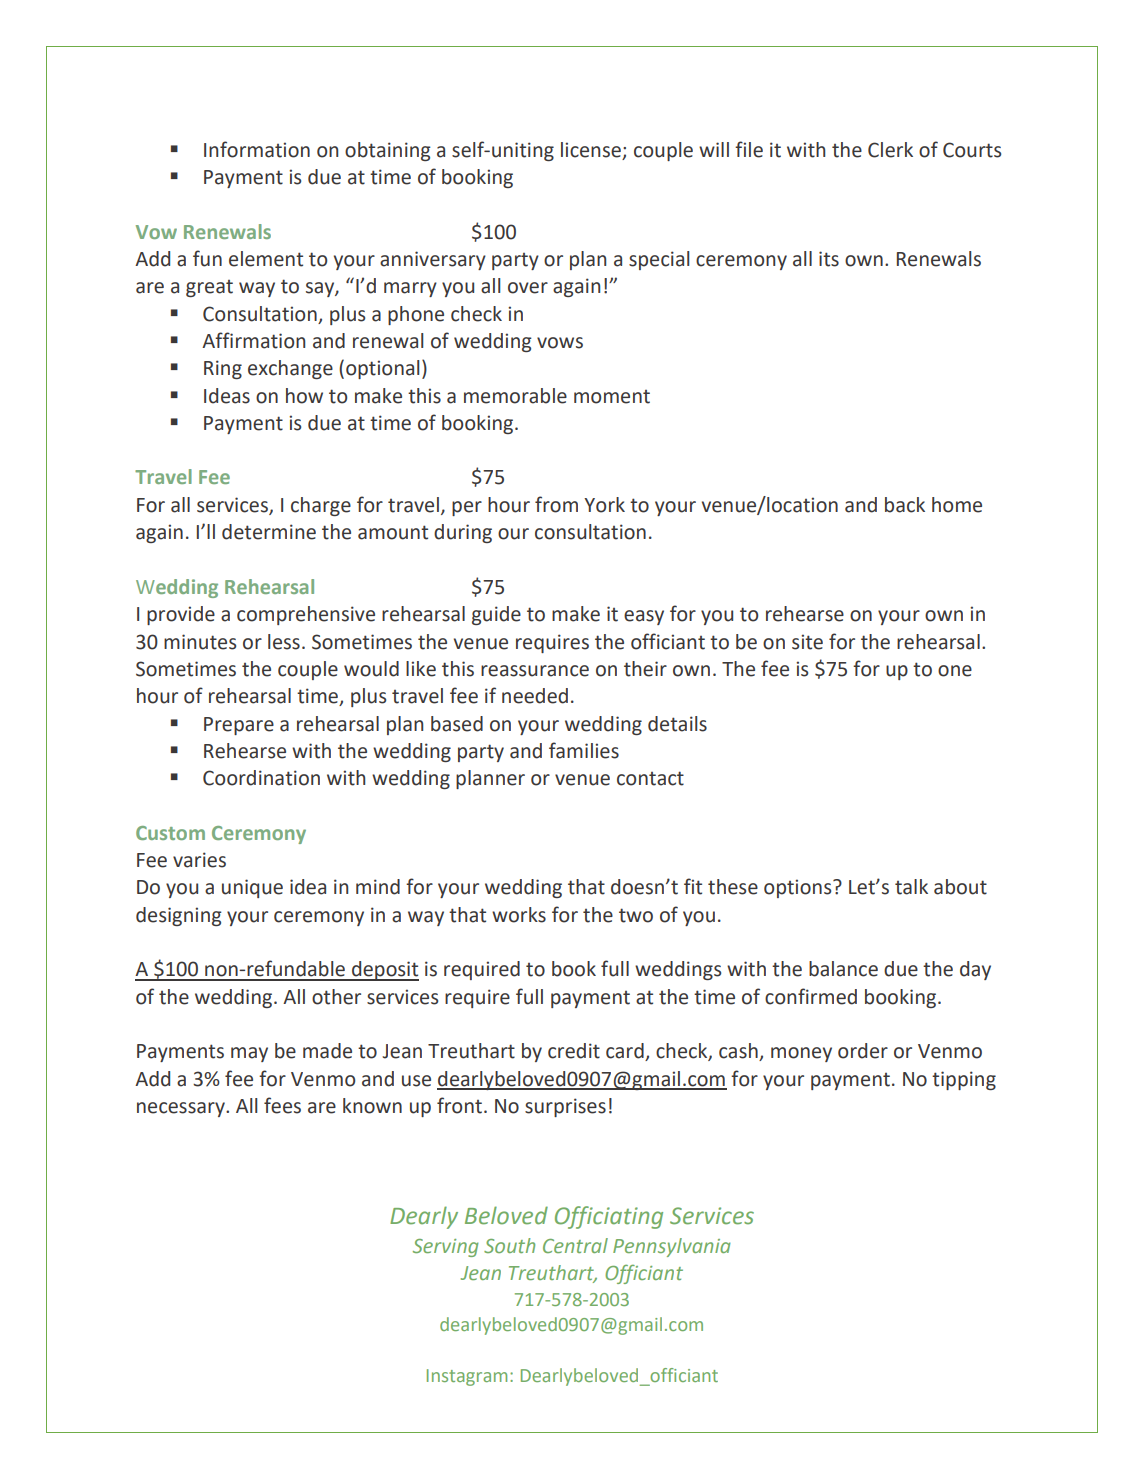  Describe the element at coordinates (519, 915) in the document. I see `works` at that location.
